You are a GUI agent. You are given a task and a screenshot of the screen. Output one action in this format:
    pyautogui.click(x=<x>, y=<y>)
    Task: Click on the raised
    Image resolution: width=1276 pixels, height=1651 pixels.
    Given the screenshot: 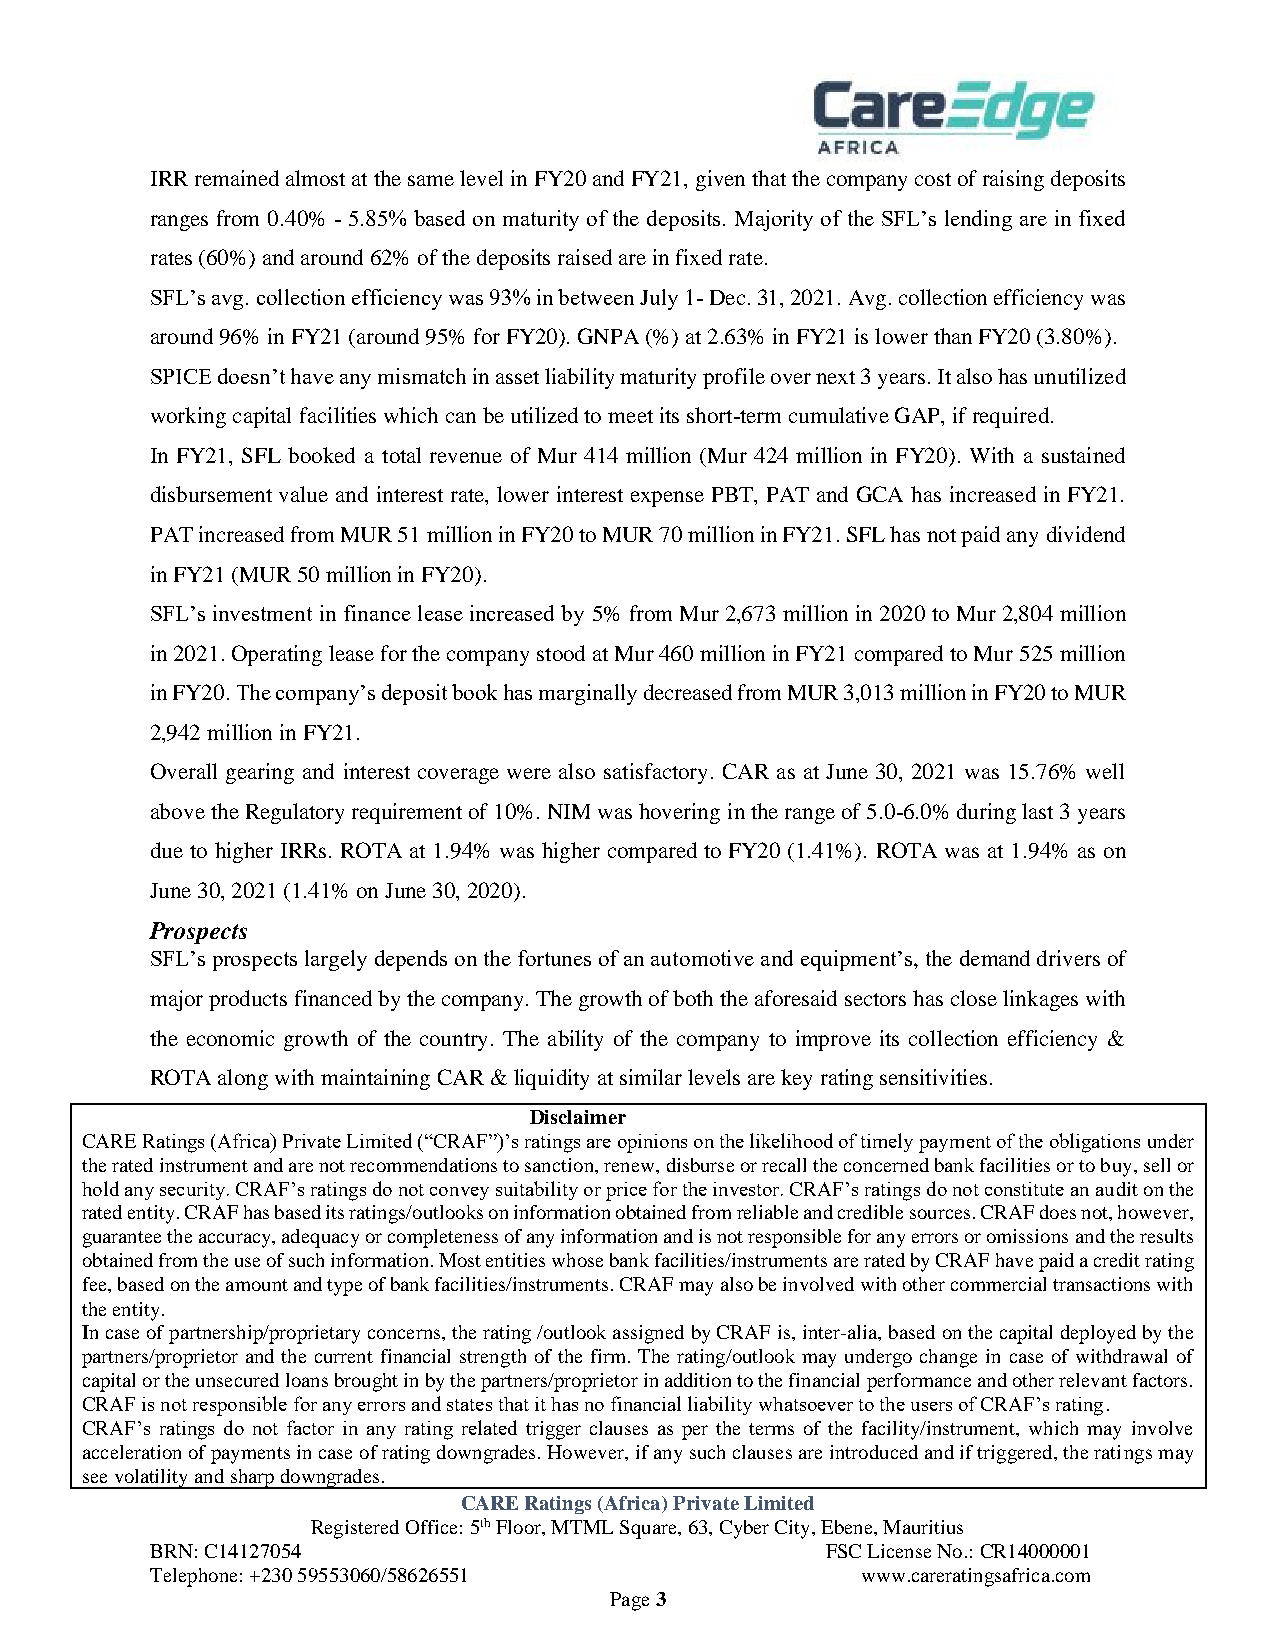 What is the action you would take?
    pyautogui.click(x=585, y=257)
